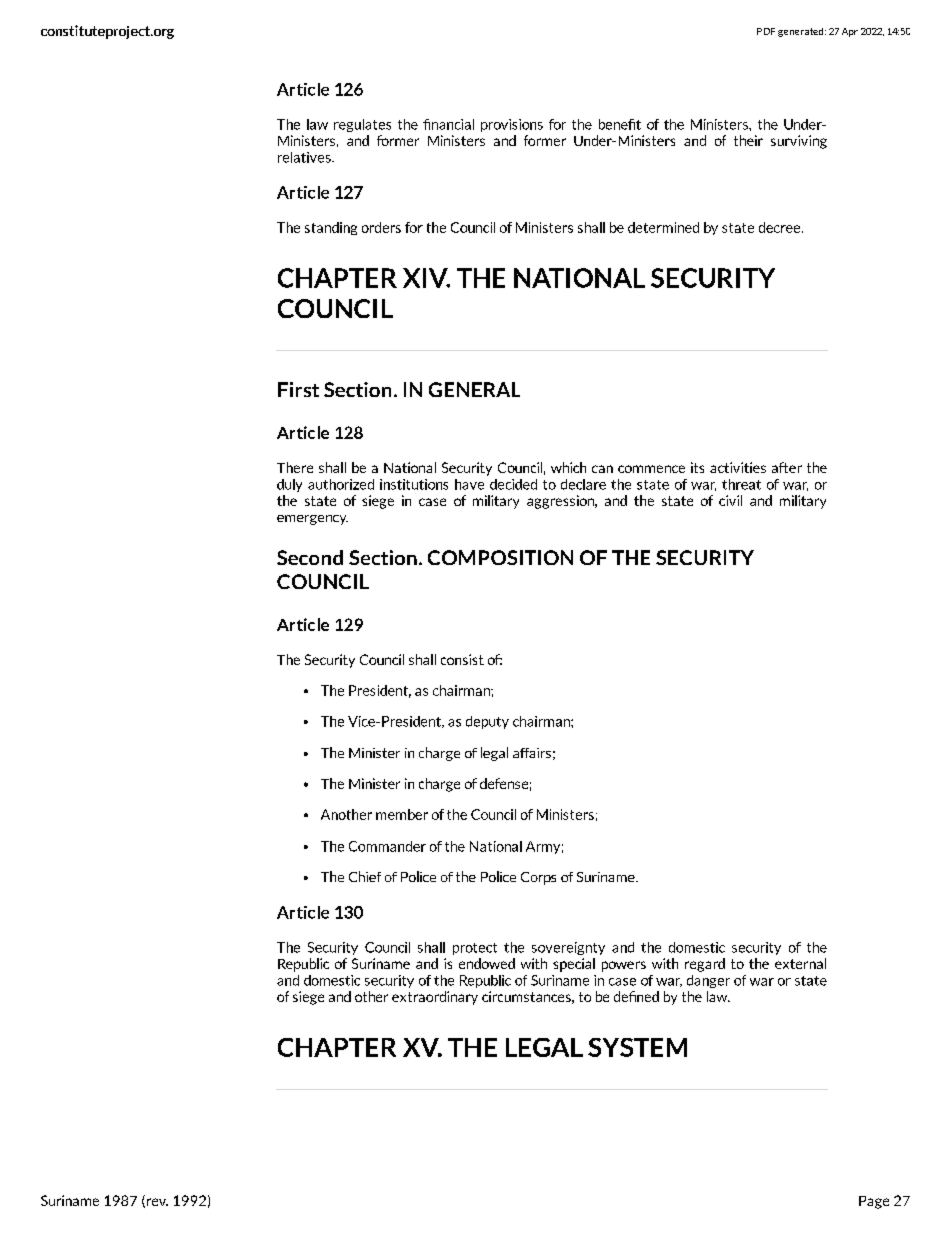 The image size is (952, 1233). What do you see at coordinates (362, 125) in the page?
I see `regulates` at bounding box center [362, 125].
